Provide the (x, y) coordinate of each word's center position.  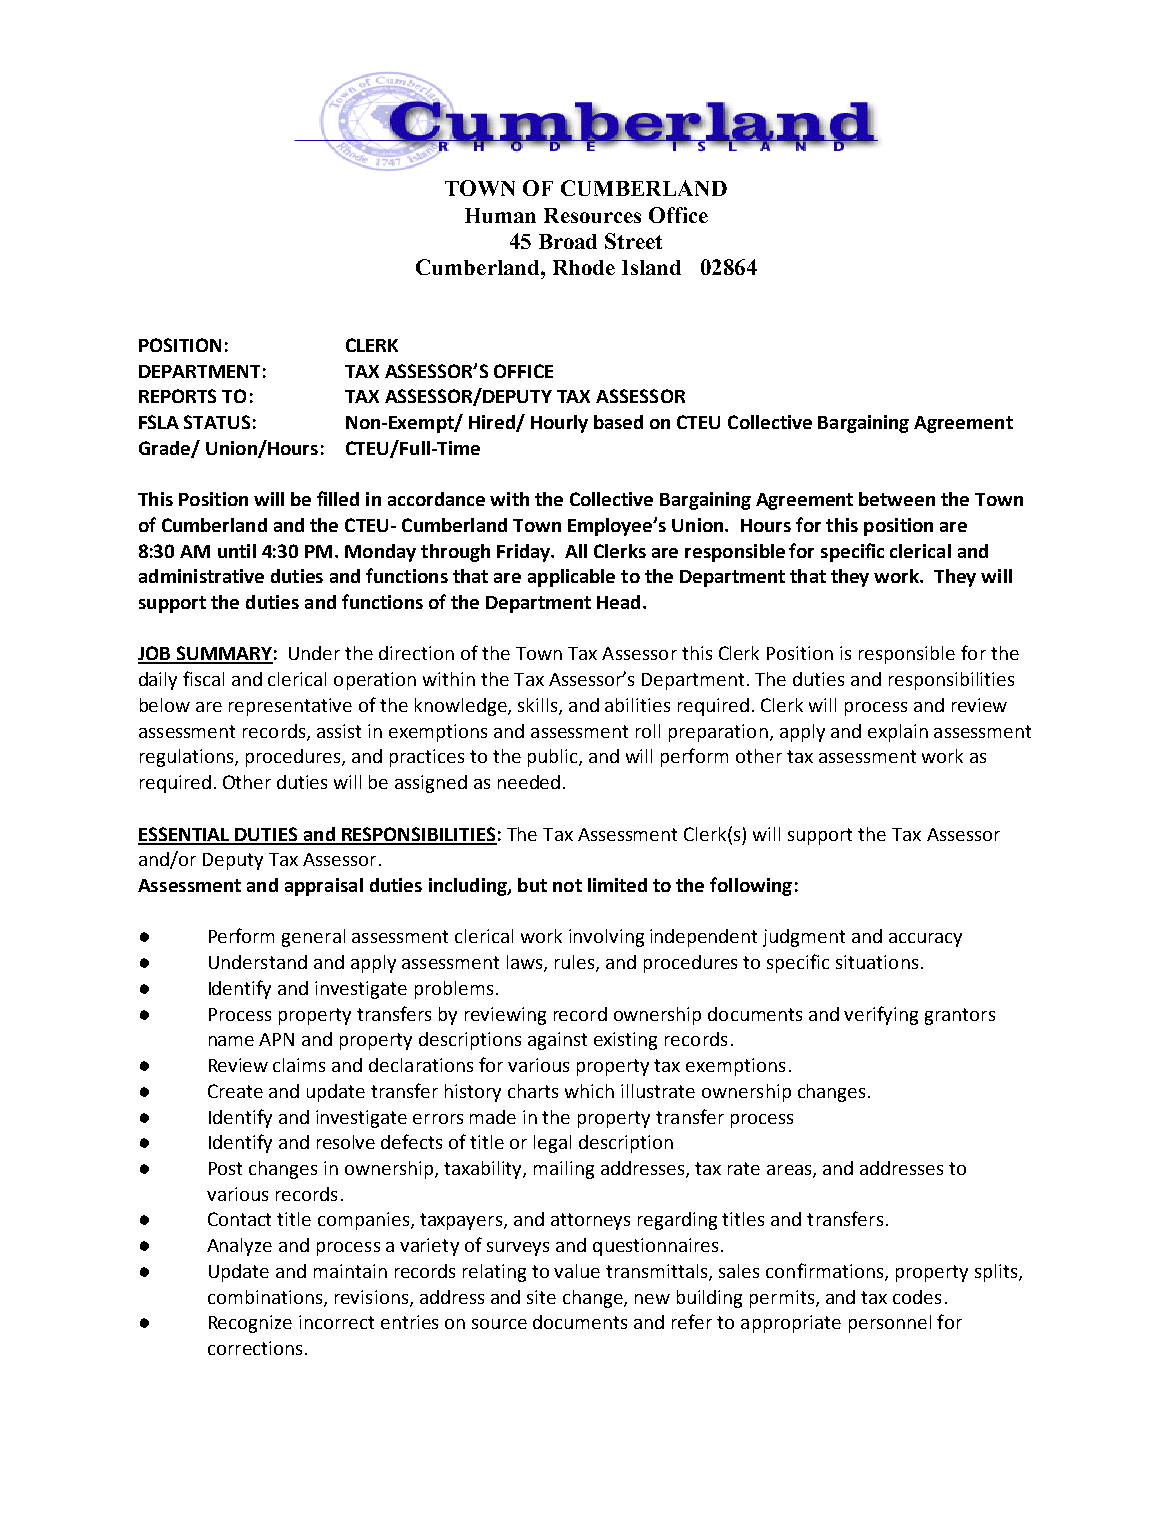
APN (276, 1039)
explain (898, 733)
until (237, 551)
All (576, 551)
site (541, 1297)
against (557, 1041)
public (554, 758)
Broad (568, 241)
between (897, 499)
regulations (188, 758)
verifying (881, 1015)
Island (651, 267)
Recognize (250, 1324)
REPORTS (177, 396)
